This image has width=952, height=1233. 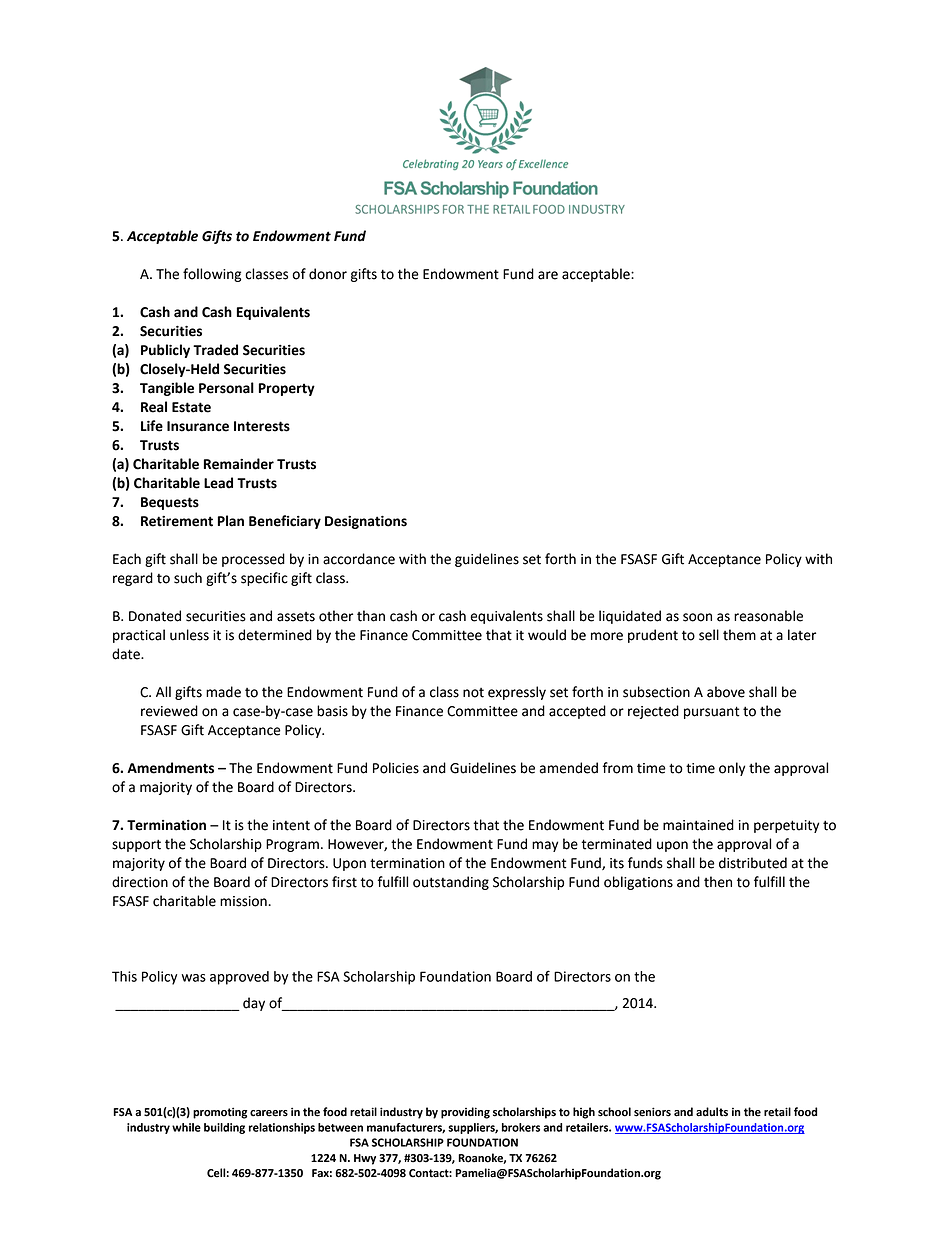 I want to click on Property, so click(x=287, y=389).
